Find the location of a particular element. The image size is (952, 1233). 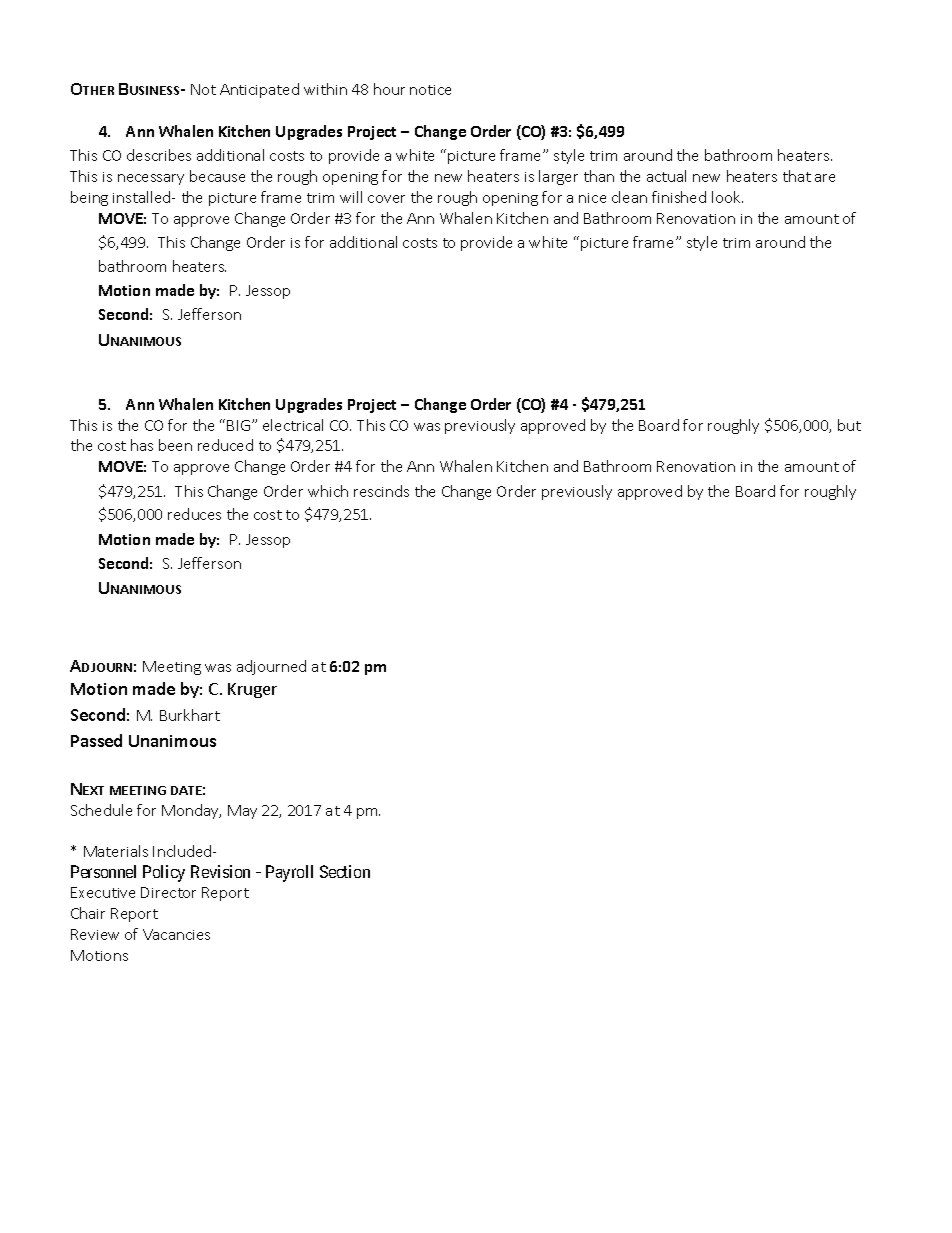

Payroll is located at coordinates (289, 873).
